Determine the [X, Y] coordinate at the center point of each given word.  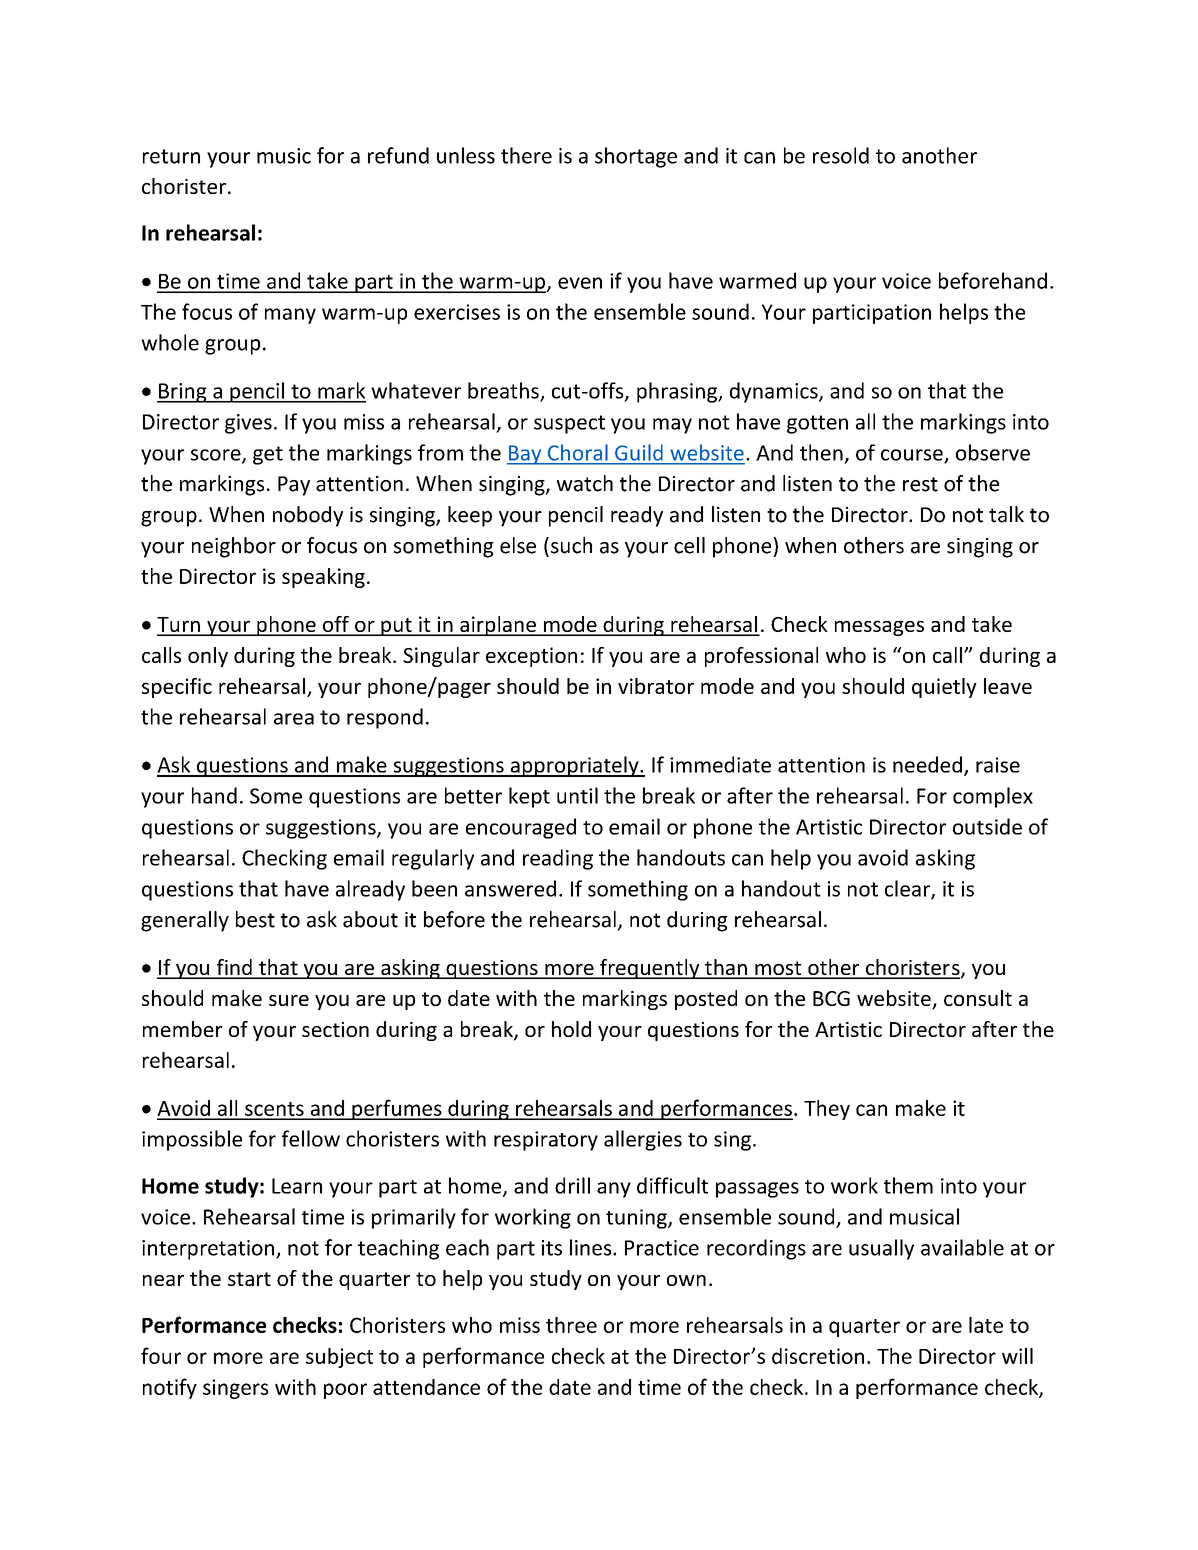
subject [339, 1358]
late [986, 1325]
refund [398, 155]
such [571, 545]
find [234, 968]
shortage [636, 157]
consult [978, 998]
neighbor [234, 547]
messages [879, 628]
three [571, 1325]
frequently [650, 969]
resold [841, 155]
